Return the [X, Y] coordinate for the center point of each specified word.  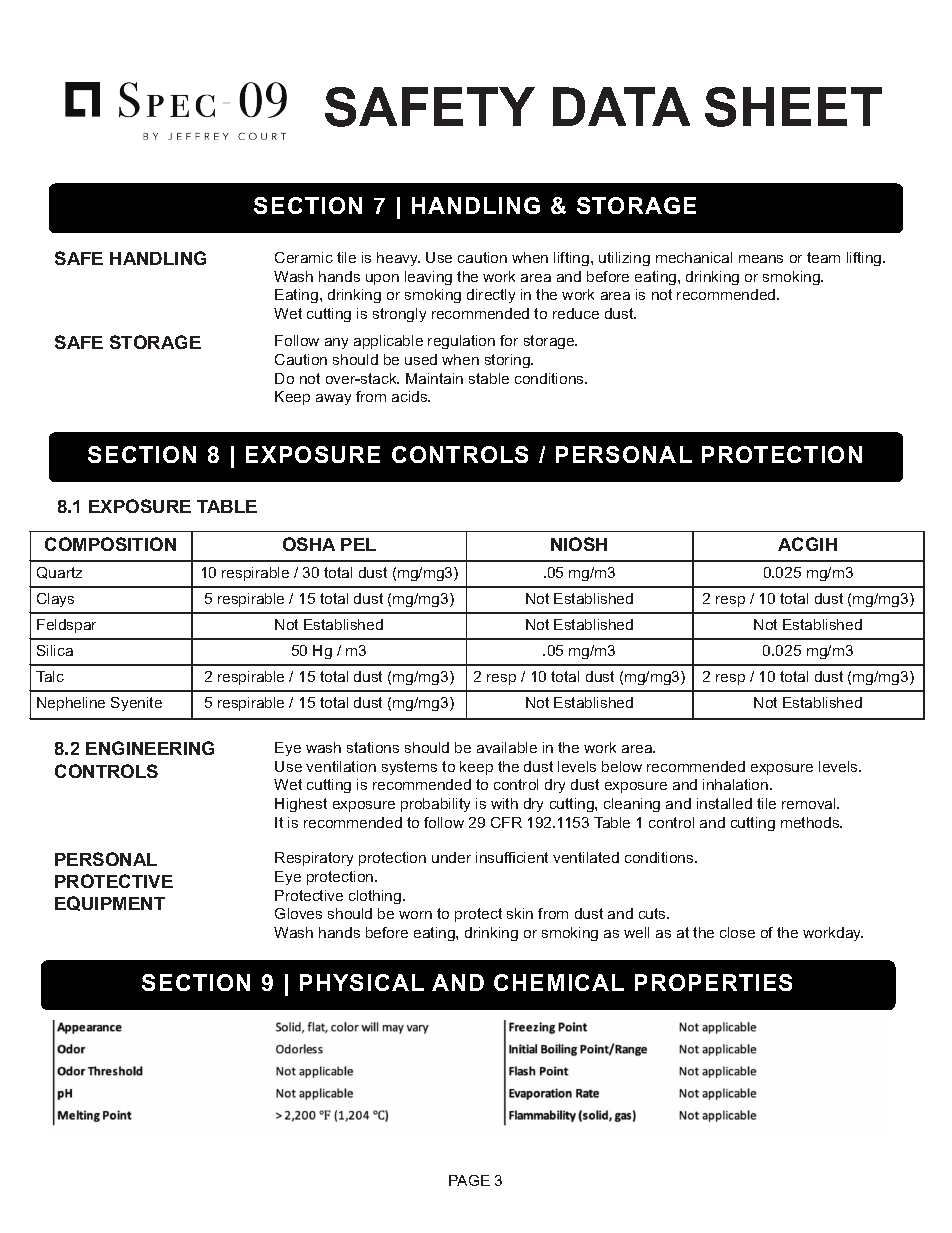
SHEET [793, 107]
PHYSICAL [362, 982]
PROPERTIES [713, 982]
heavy [398, 259]
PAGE [469, 1180]
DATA [621, 106]
